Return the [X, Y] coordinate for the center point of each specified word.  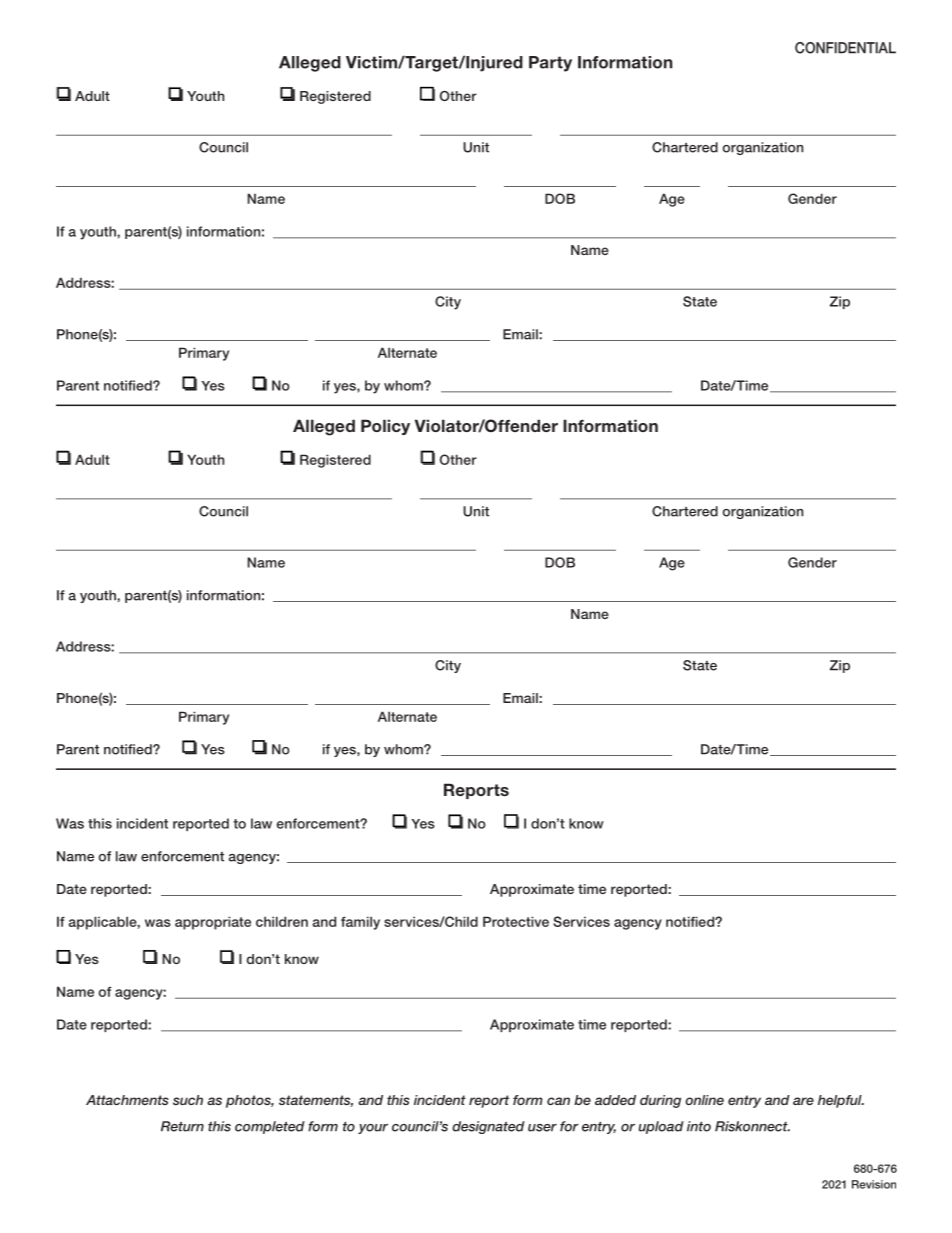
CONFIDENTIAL [845, 48]
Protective [516, 921]
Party [550, 64]
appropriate [213, 923]
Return [182, 1126]
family [360, 923]
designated [488, 1127]
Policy [385, 427]
